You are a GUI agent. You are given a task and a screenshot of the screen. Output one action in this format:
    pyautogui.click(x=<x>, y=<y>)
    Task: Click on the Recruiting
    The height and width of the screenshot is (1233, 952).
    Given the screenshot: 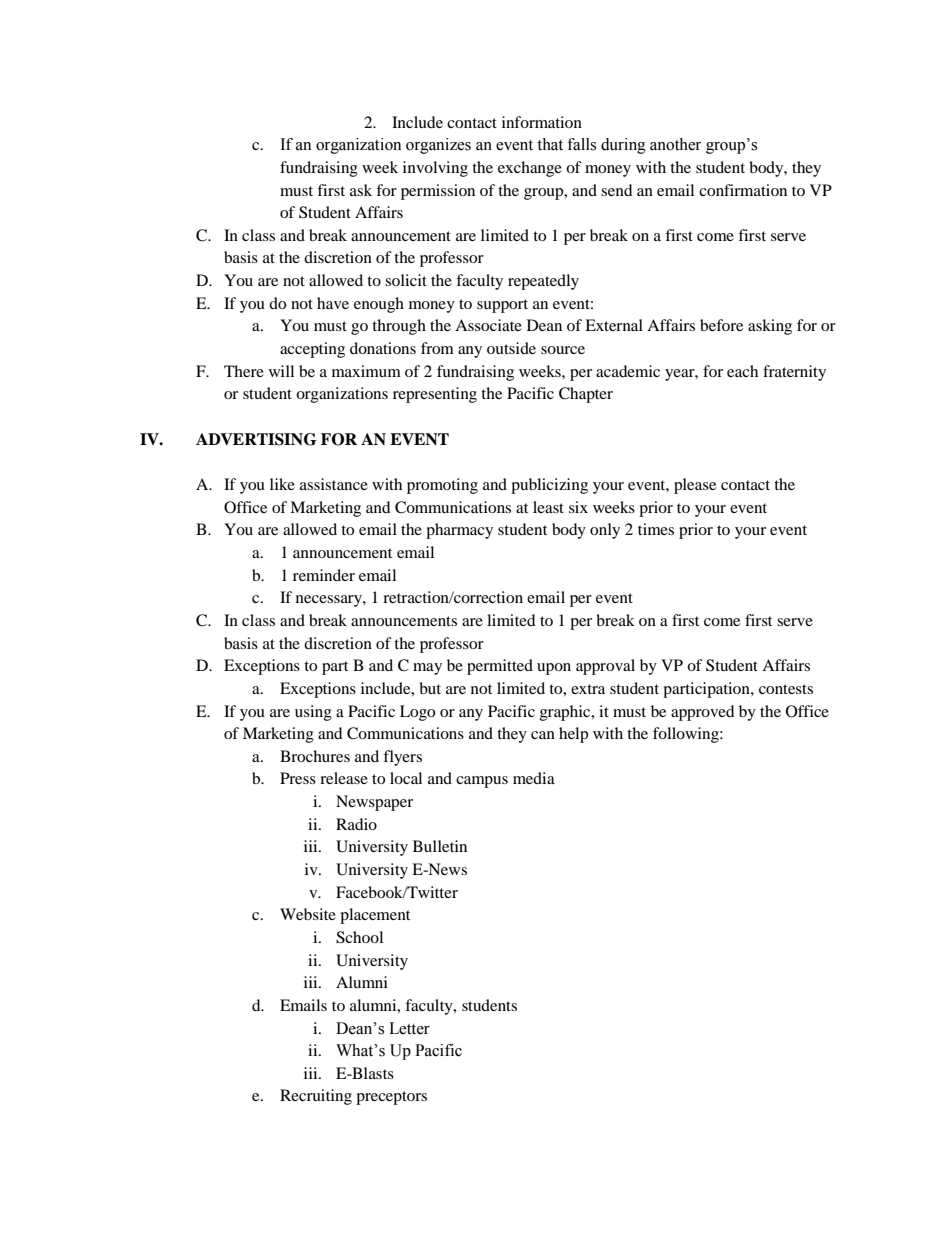 What is the action you would take?
    pyautogui.click(x=316, y=1097)
